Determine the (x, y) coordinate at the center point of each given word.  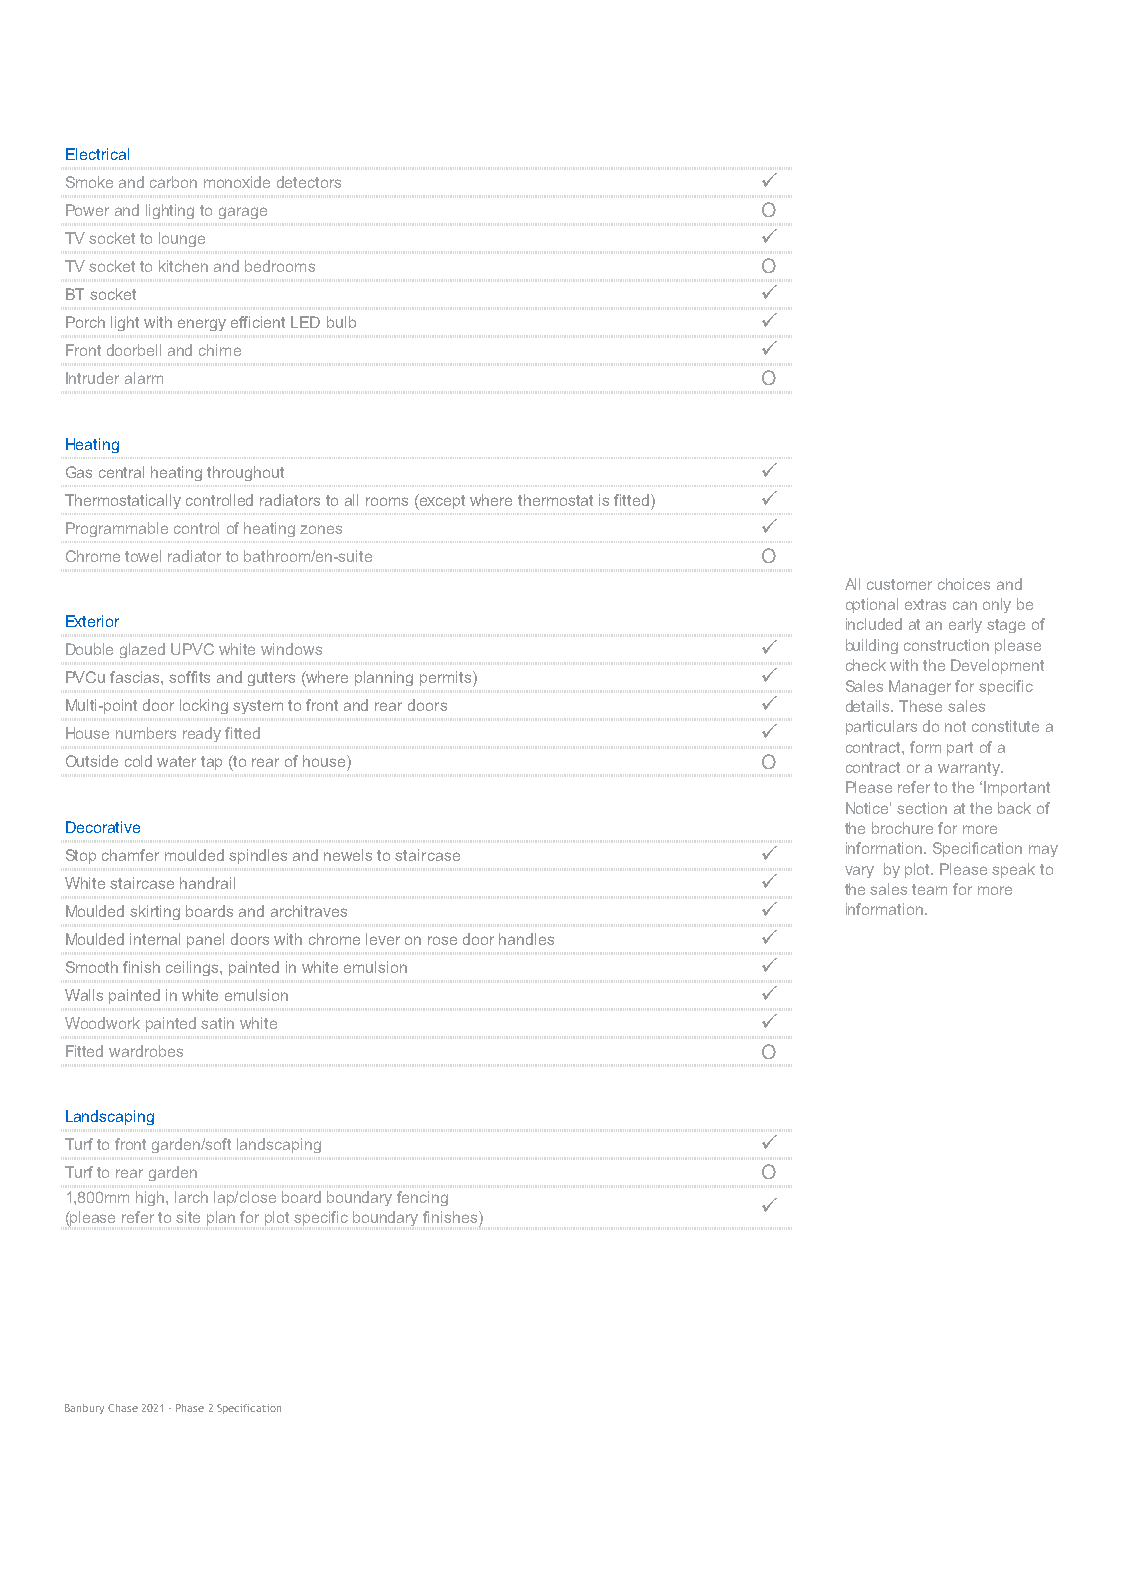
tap (211, 763)
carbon (173, 182)
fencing (422, 1198)
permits (447, 679)
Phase (190, 1408)
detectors (309, 182)
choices (964, 584)
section (922, 808)
